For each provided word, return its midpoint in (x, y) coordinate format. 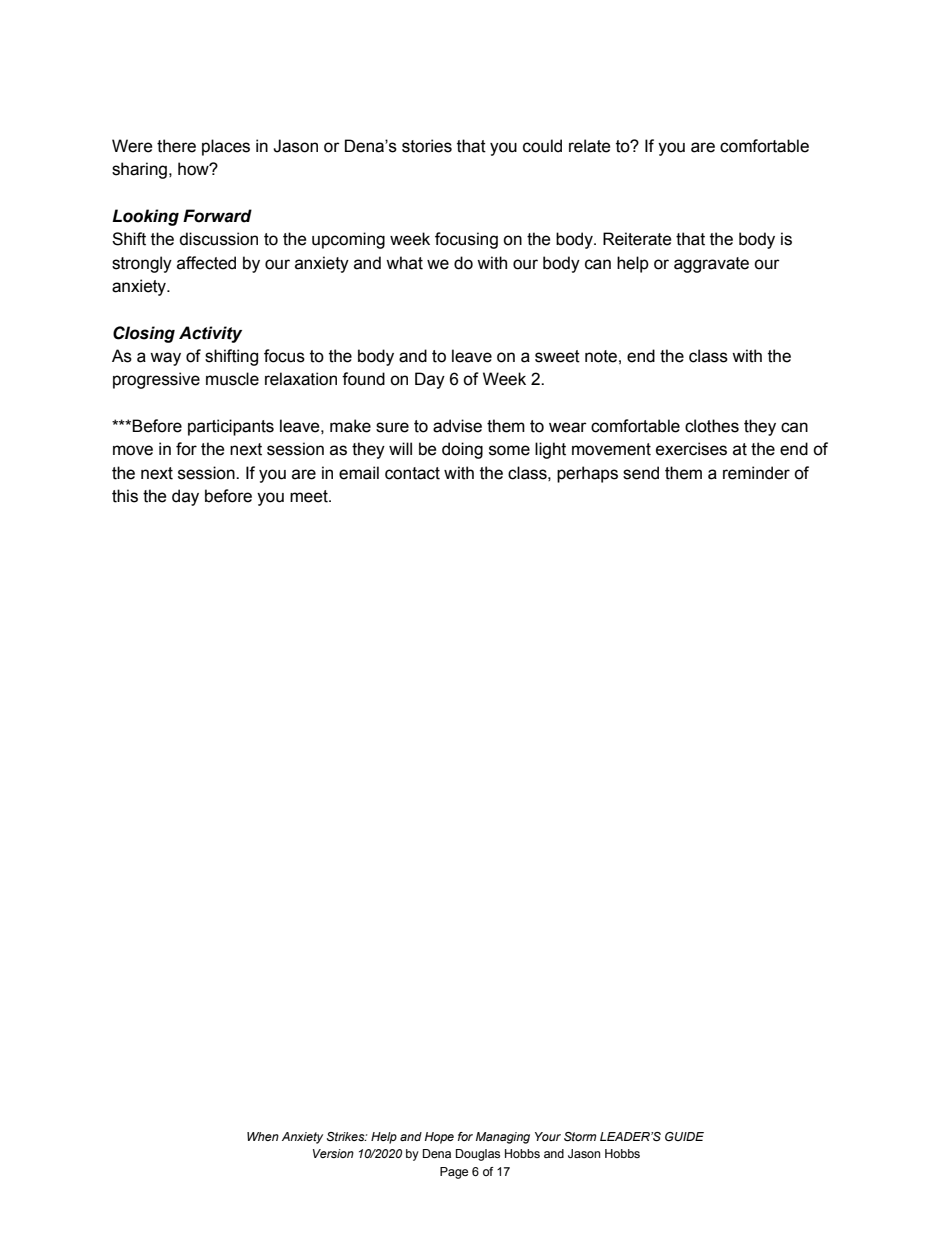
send (641, 473)
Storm (580, 1136)
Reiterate (637, 239)
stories (427, 146)
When (263, 1136)
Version (333, 1153)
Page (454, 1173)
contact (412, 473)
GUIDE (684, 1136)
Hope (439, 1138)
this (125, 496)
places (226, 147)
